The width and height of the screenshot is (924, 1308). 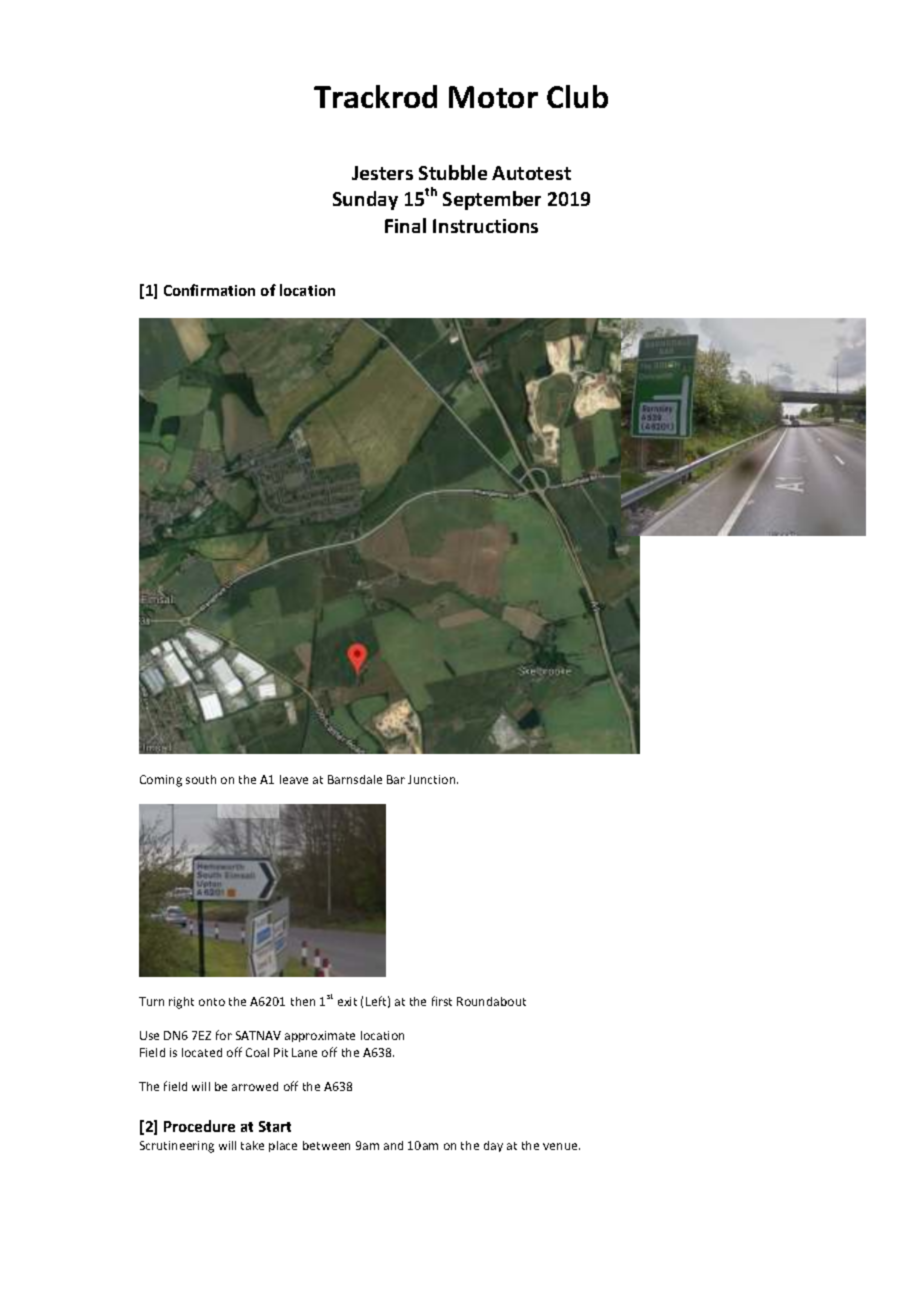 I want to click on Final, so click(x=405, y=225).
